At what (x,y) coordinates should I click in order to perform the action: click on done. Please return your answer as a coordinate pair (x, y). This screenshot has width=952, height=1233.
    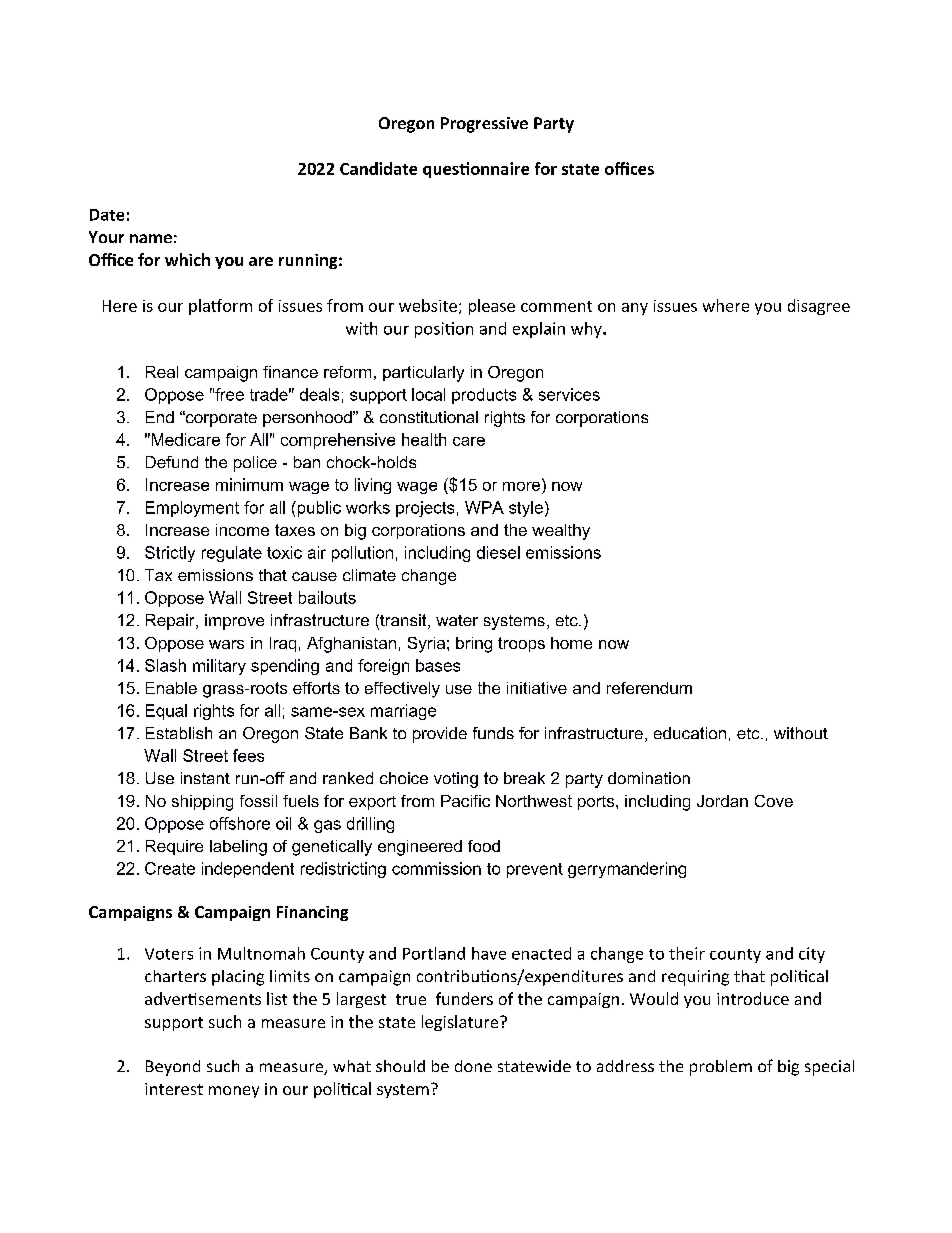
    Looking at the image, I should click on (473, 1066).
